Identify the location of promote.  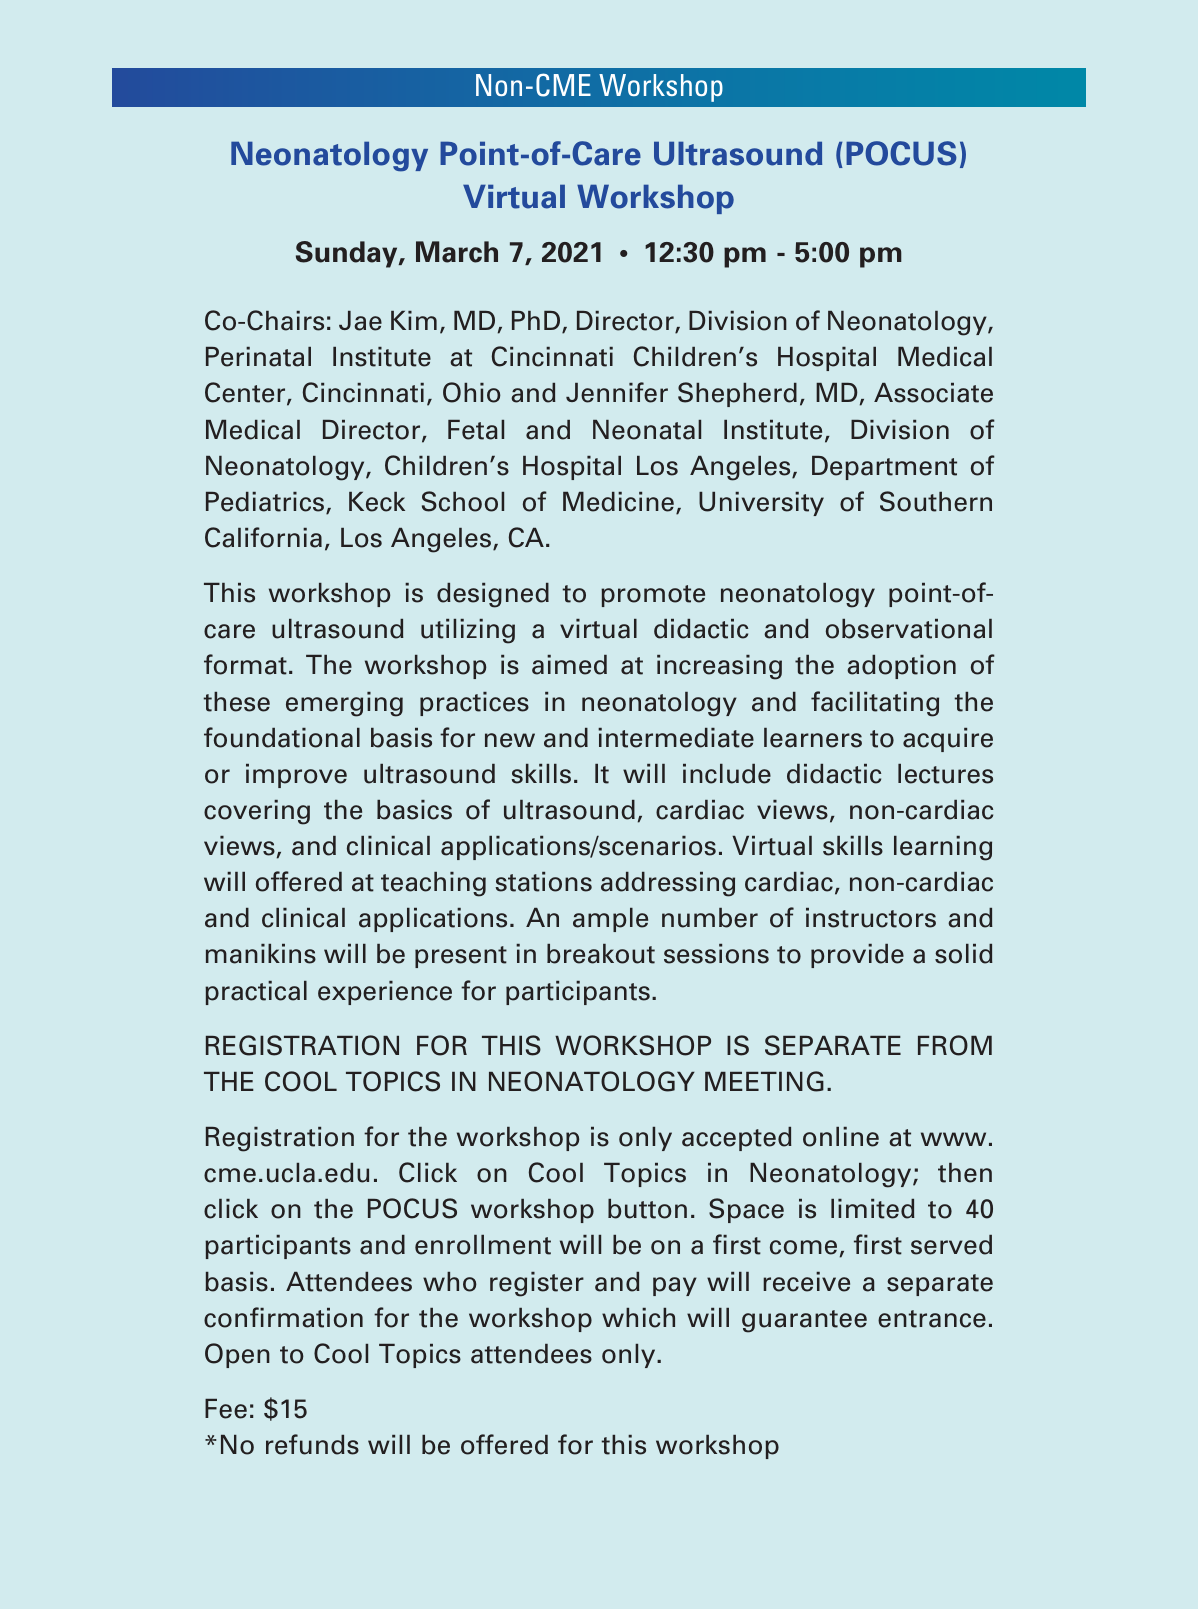
(653, 596).
